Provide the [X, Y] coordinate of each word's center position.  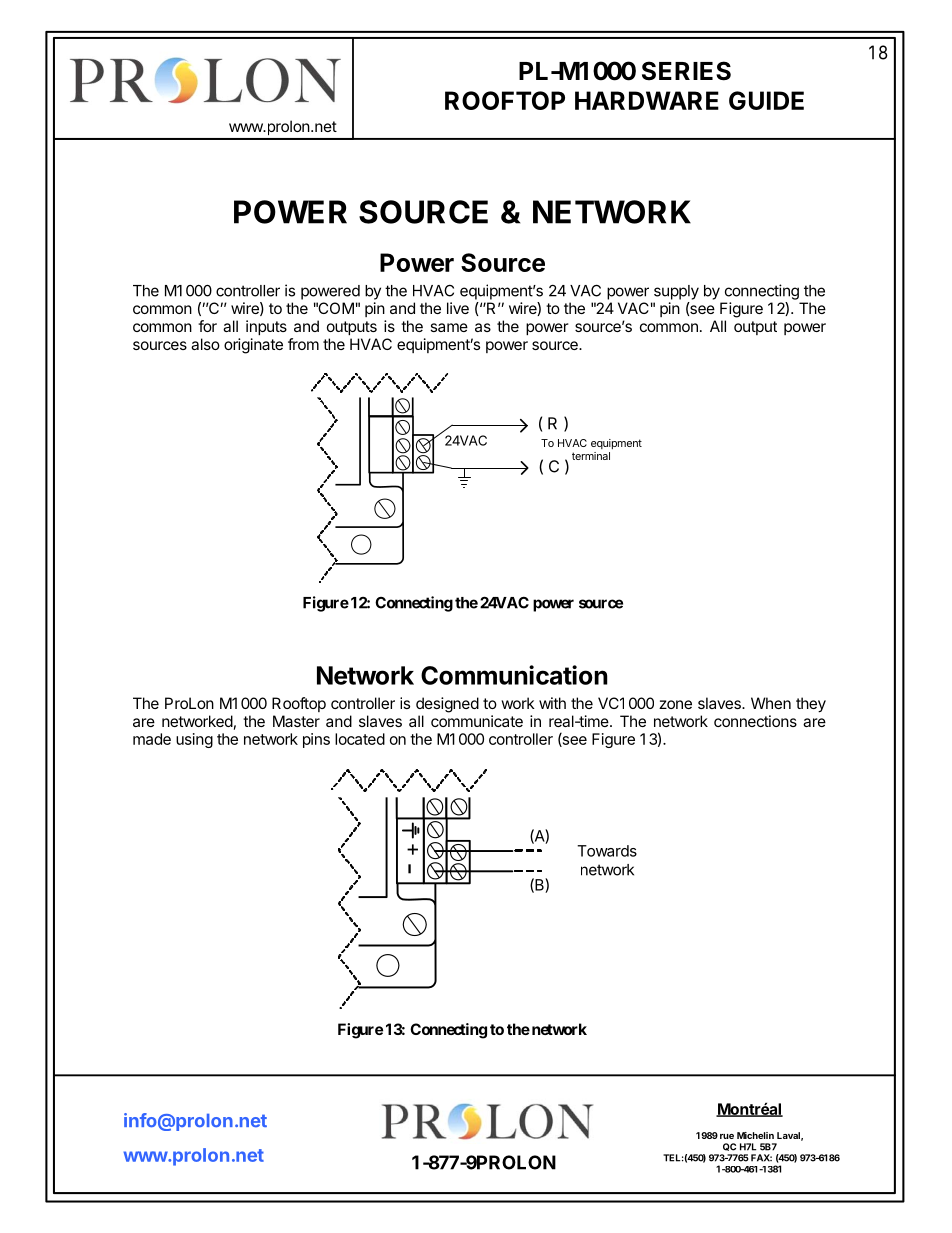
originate [253, 346]
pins [316, 740]
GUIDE [766, 100]
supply [676, 292]
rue [727, 1136]
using [194, 740]
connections [755, 721]
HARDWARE [647, 100]
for [207, 326]
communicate [477, 721]
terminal [591, 456]
